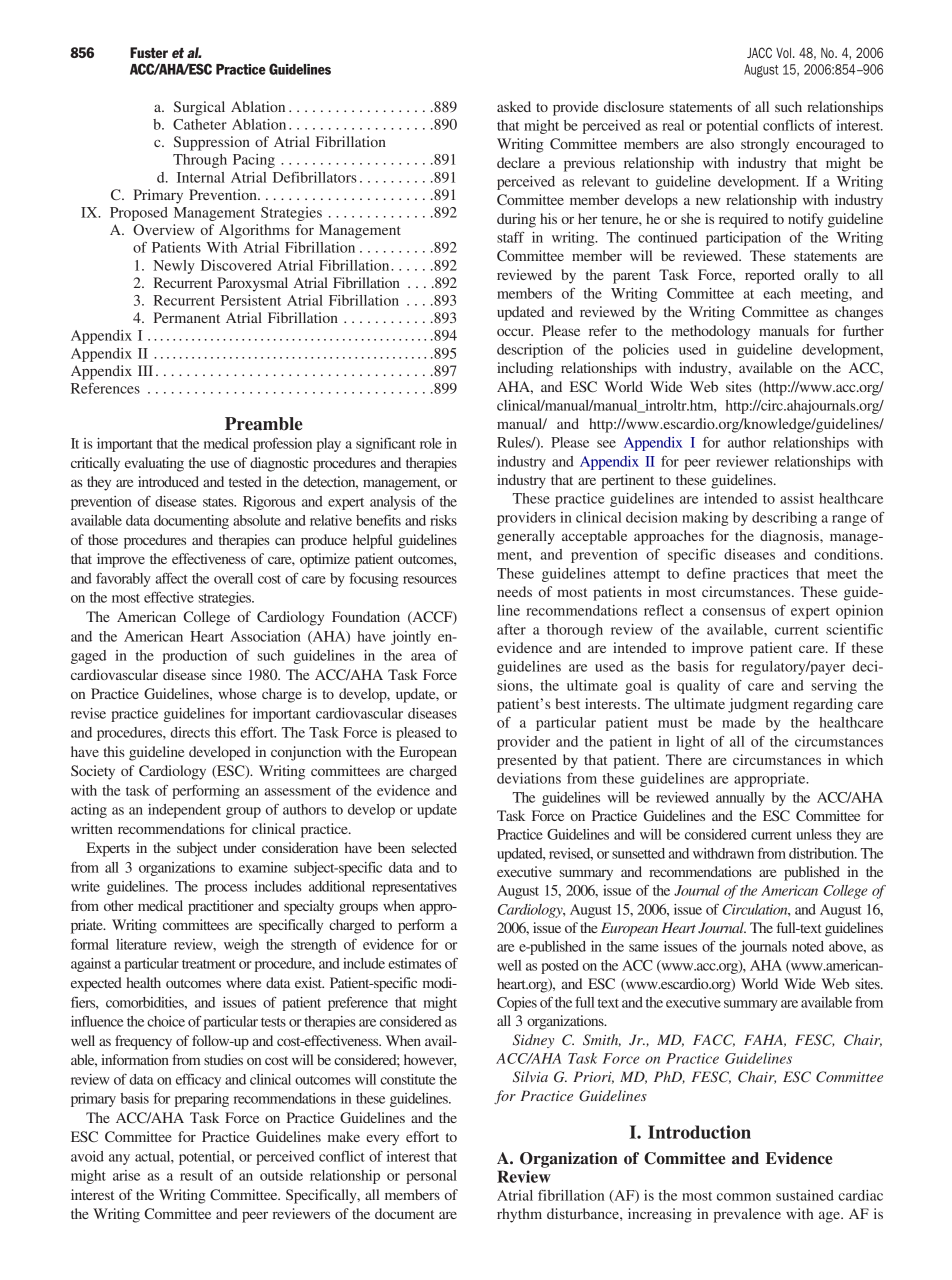 Image resolution: width=952 pixels, height=1280 pixels. Describe the element at coordinates (808, 946) in the page. I see `noted` at that location.
